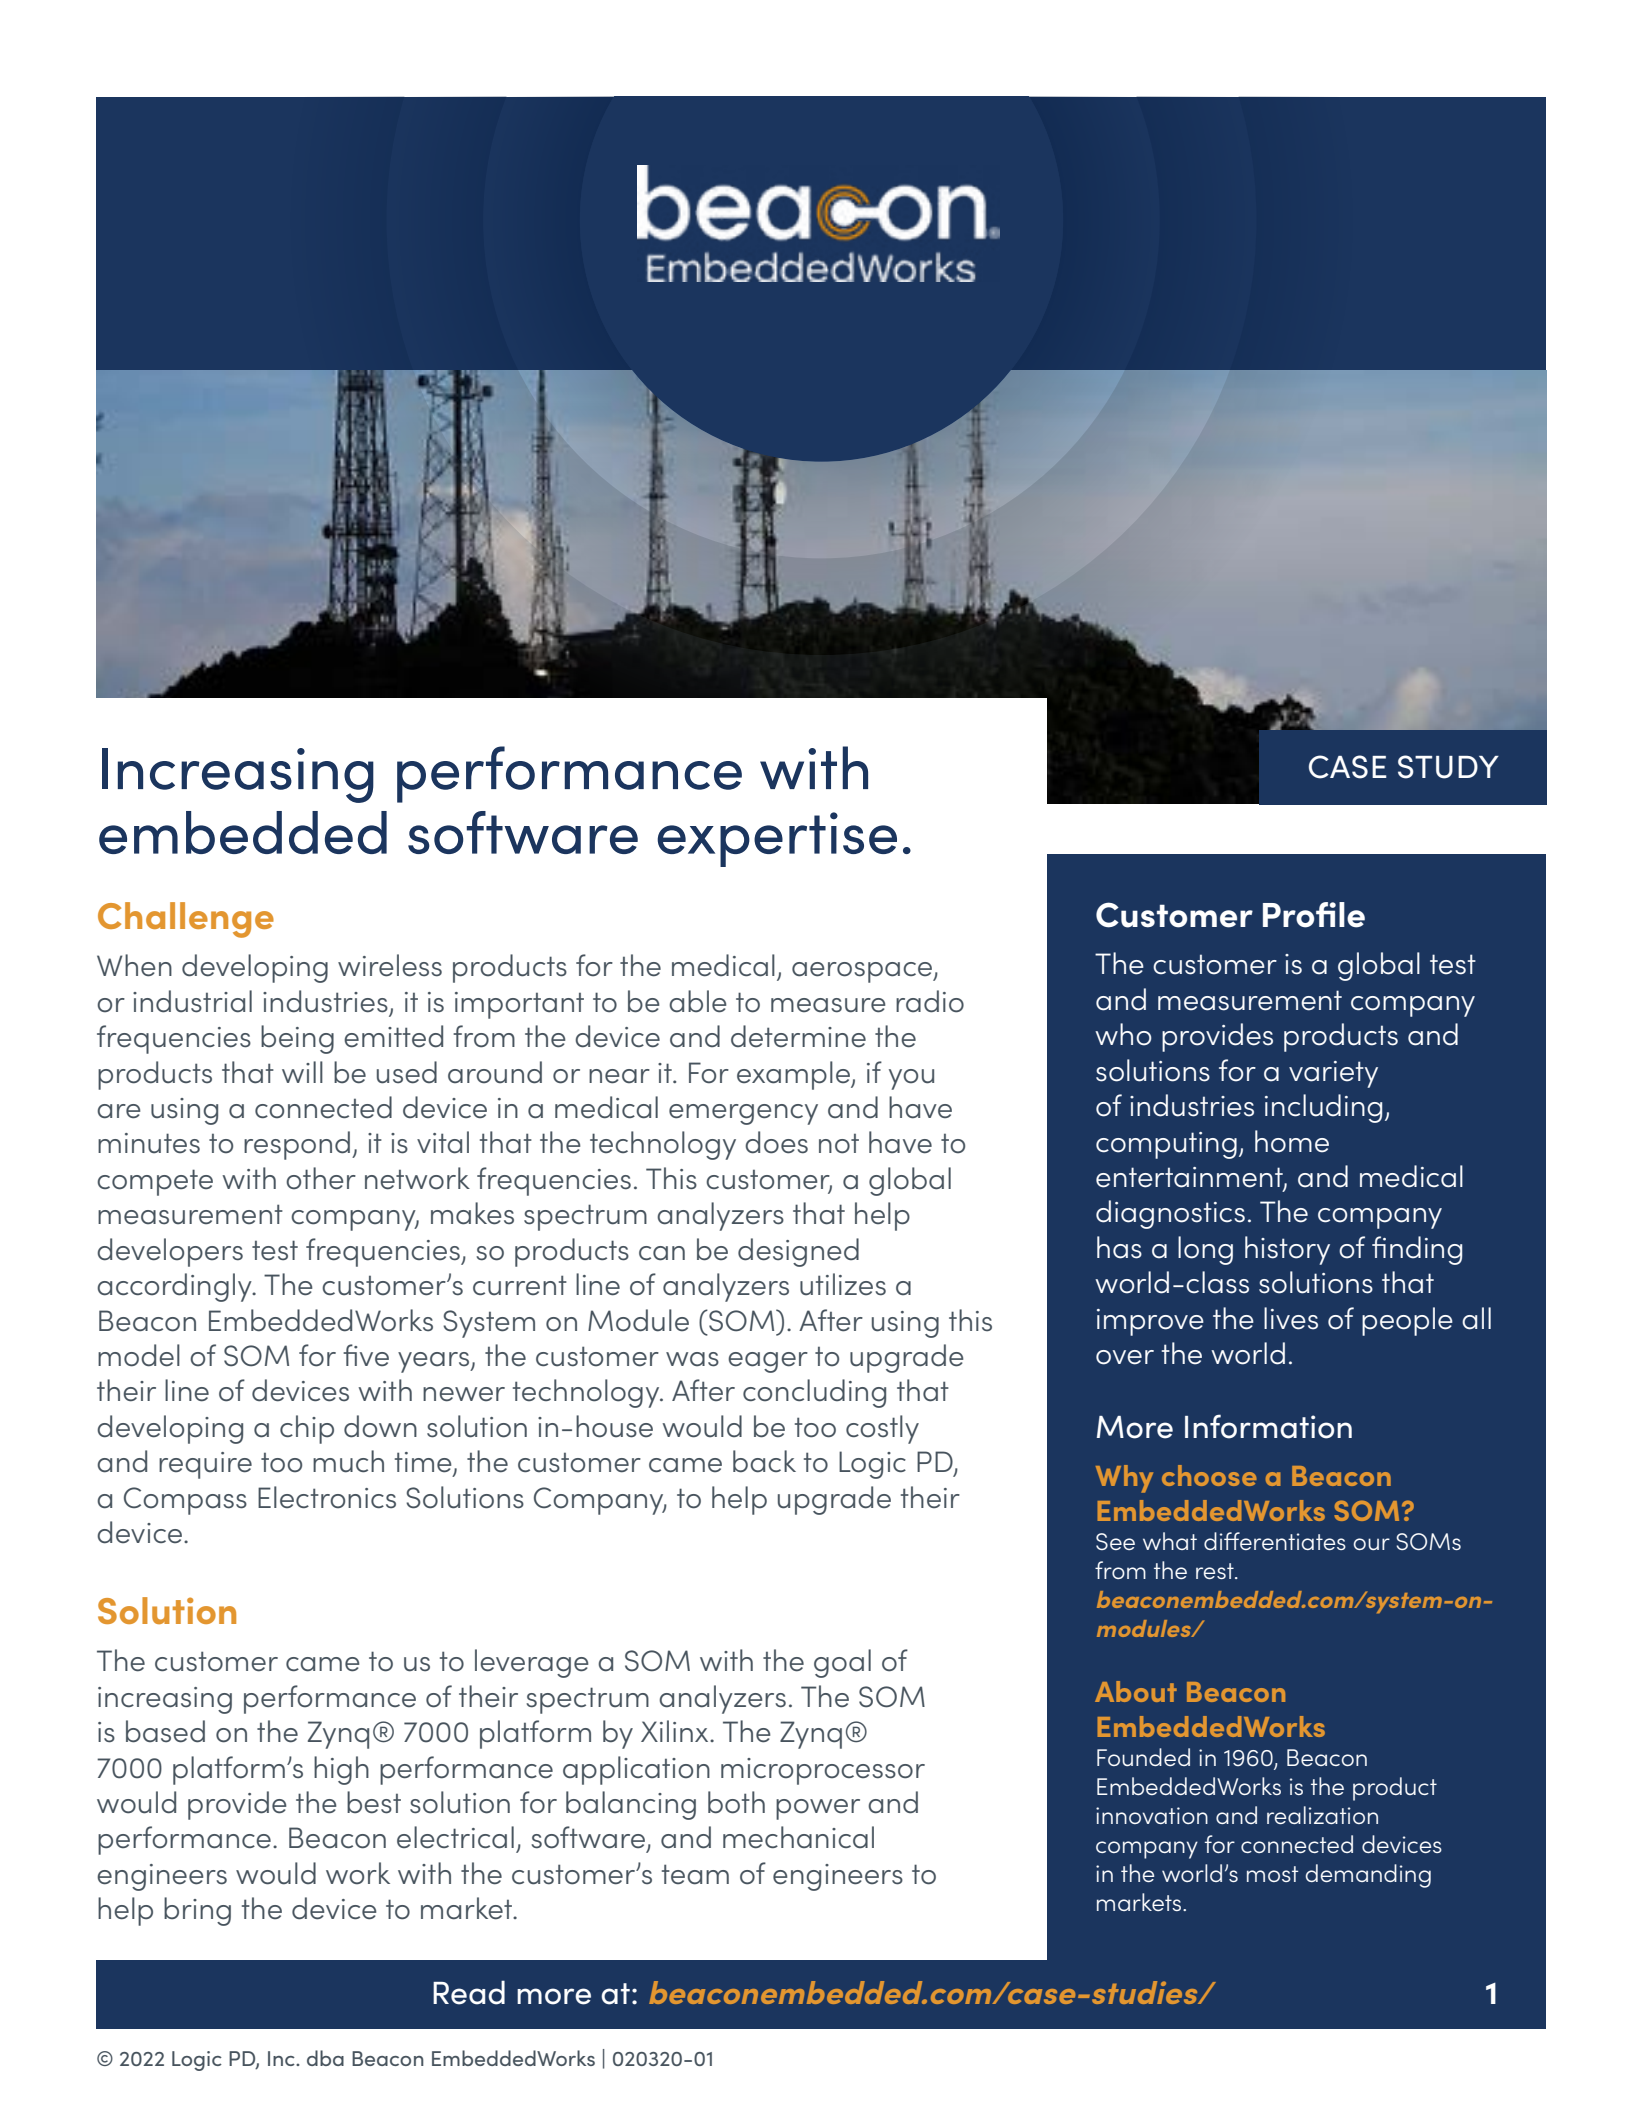 The height and width of the screenshot is (2126, 1643). Describe the element at coordinates (1323, 1108) in the screenshot. I see `including` at that location.
